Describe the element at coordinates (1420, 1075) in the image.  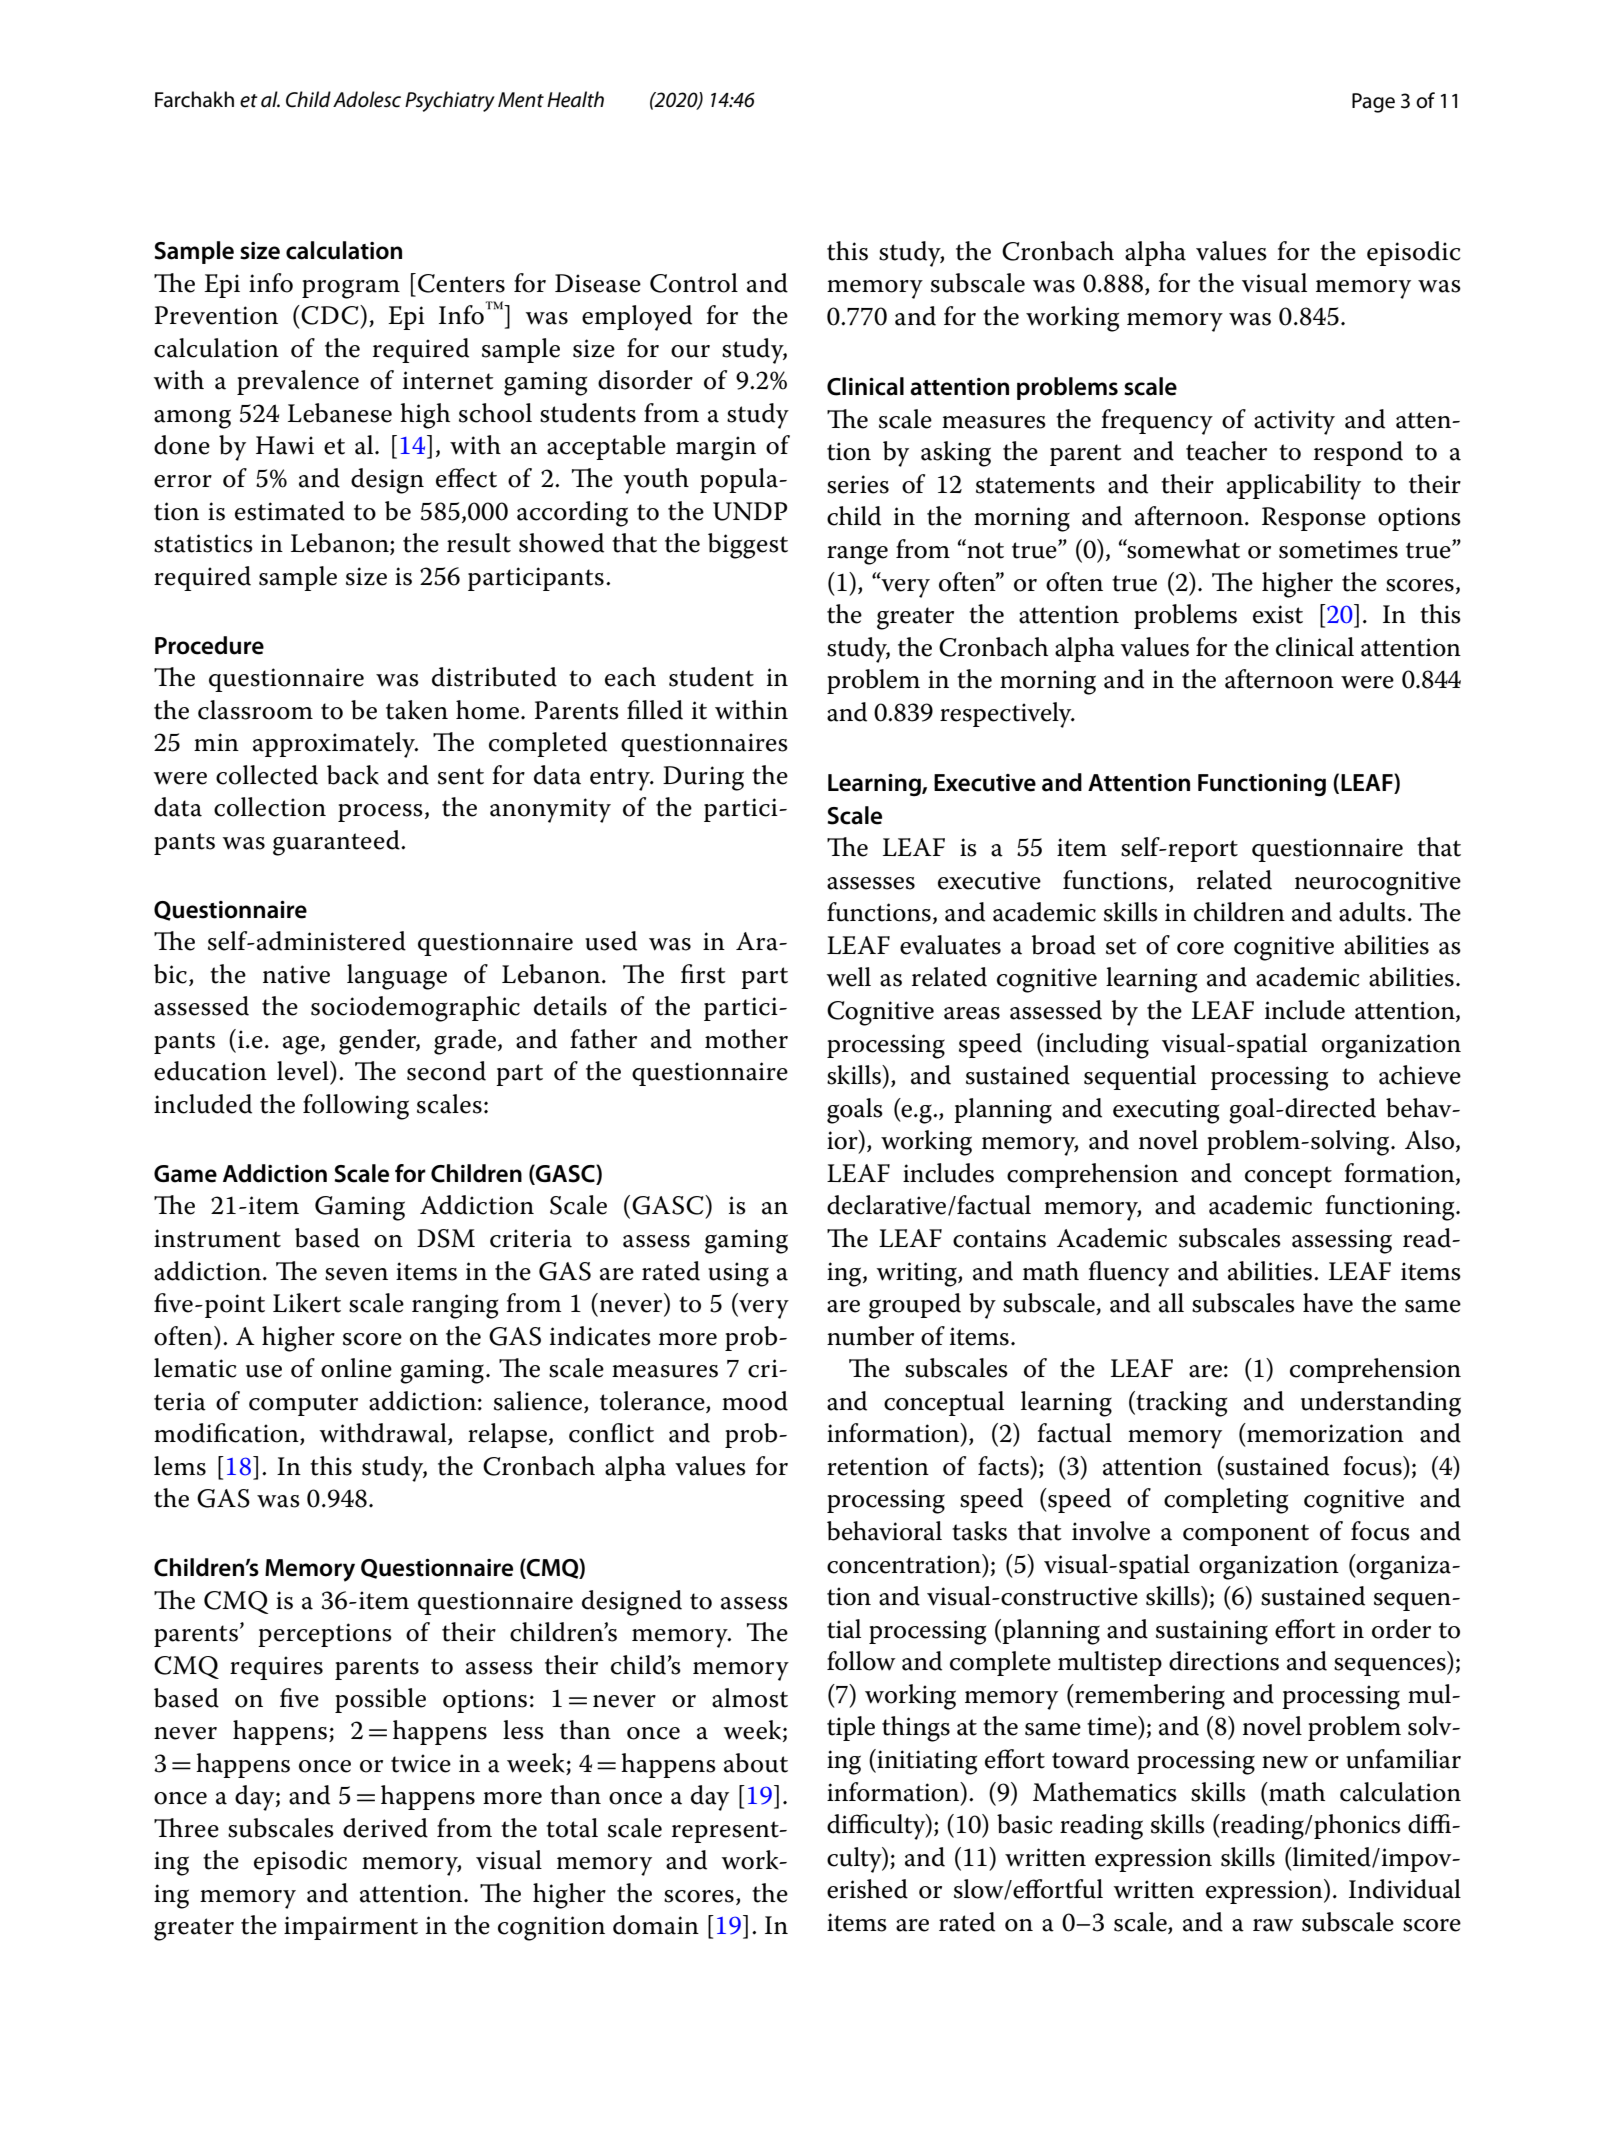
I see `achieve` at that location.
